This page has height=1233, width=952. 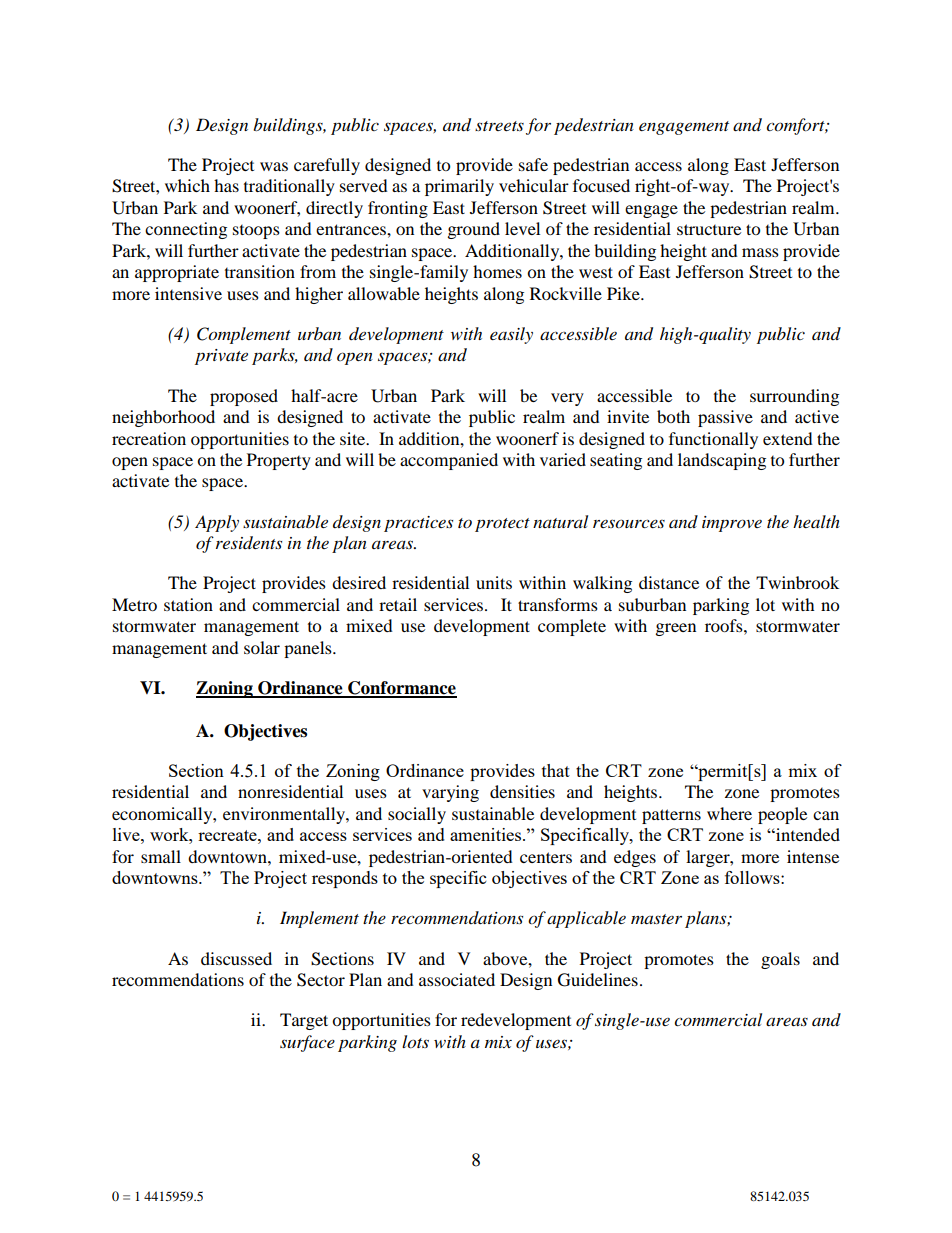 What do you see at coordinates (304, 1021) in the page?
I see `Target` at bounding box center [304, 1021].
